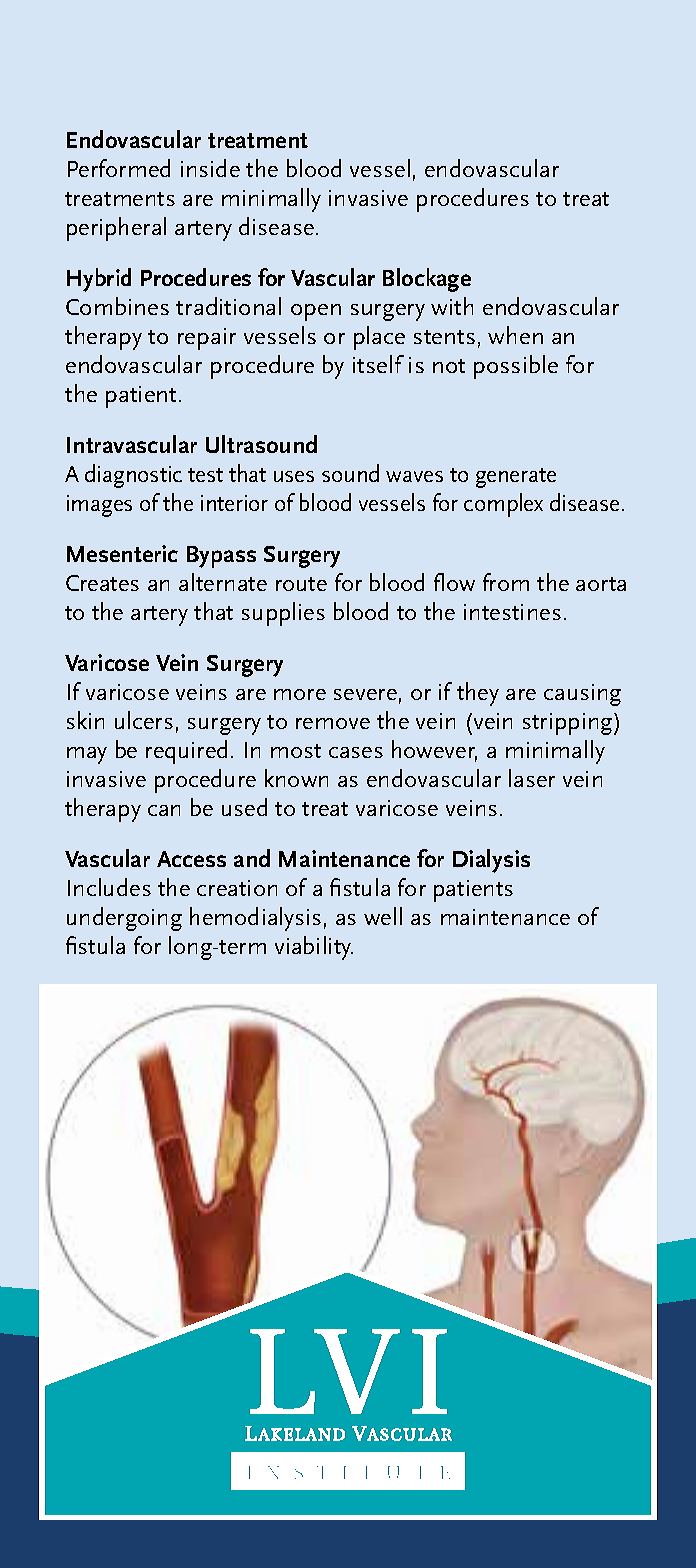  What do you see at coordinates (356, 752) in the screenshot?
I see `cases` at bounding box center [356, 752].
